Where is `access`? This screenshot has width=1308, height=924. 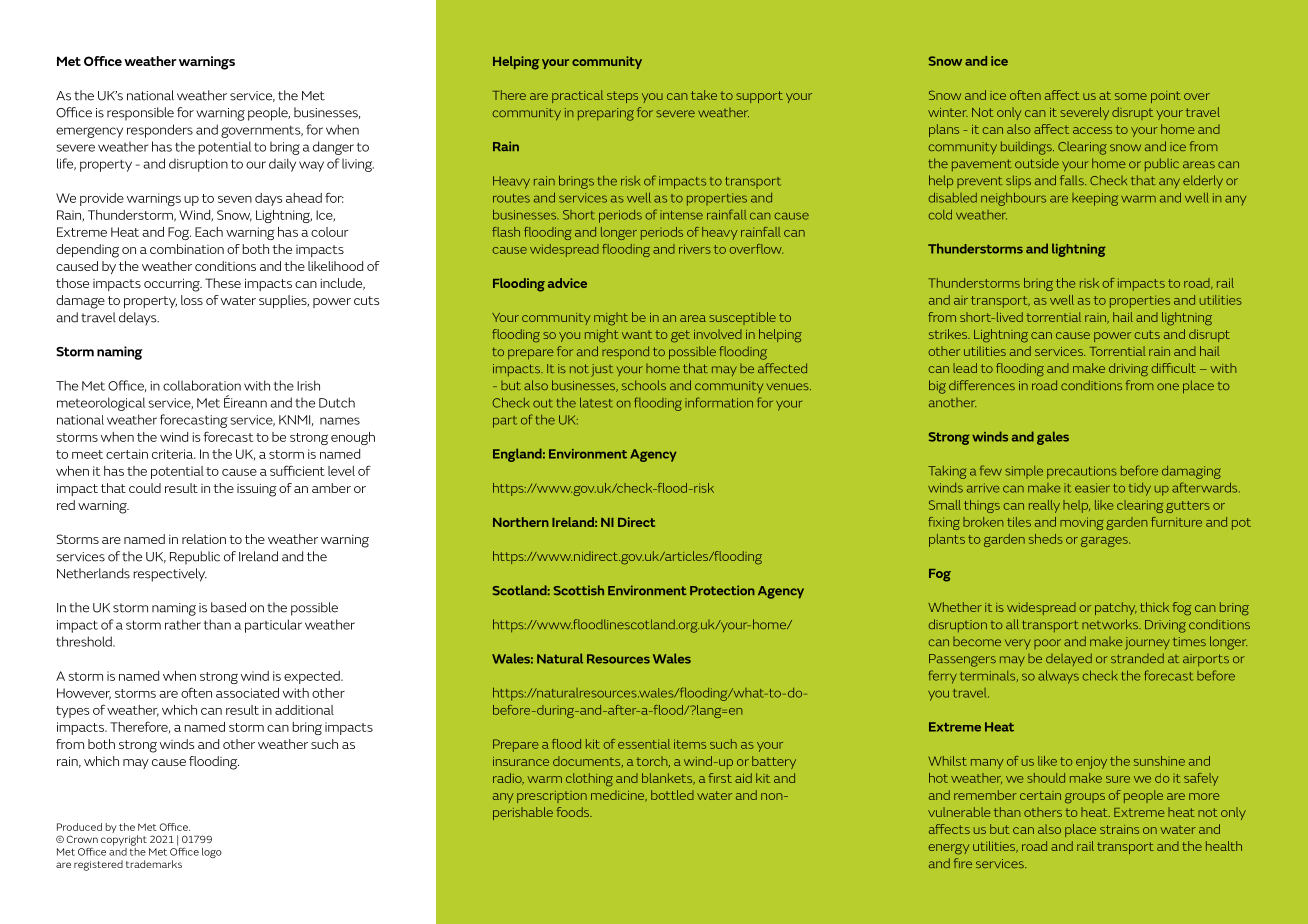
access is located at coordinates (1092, 130).
